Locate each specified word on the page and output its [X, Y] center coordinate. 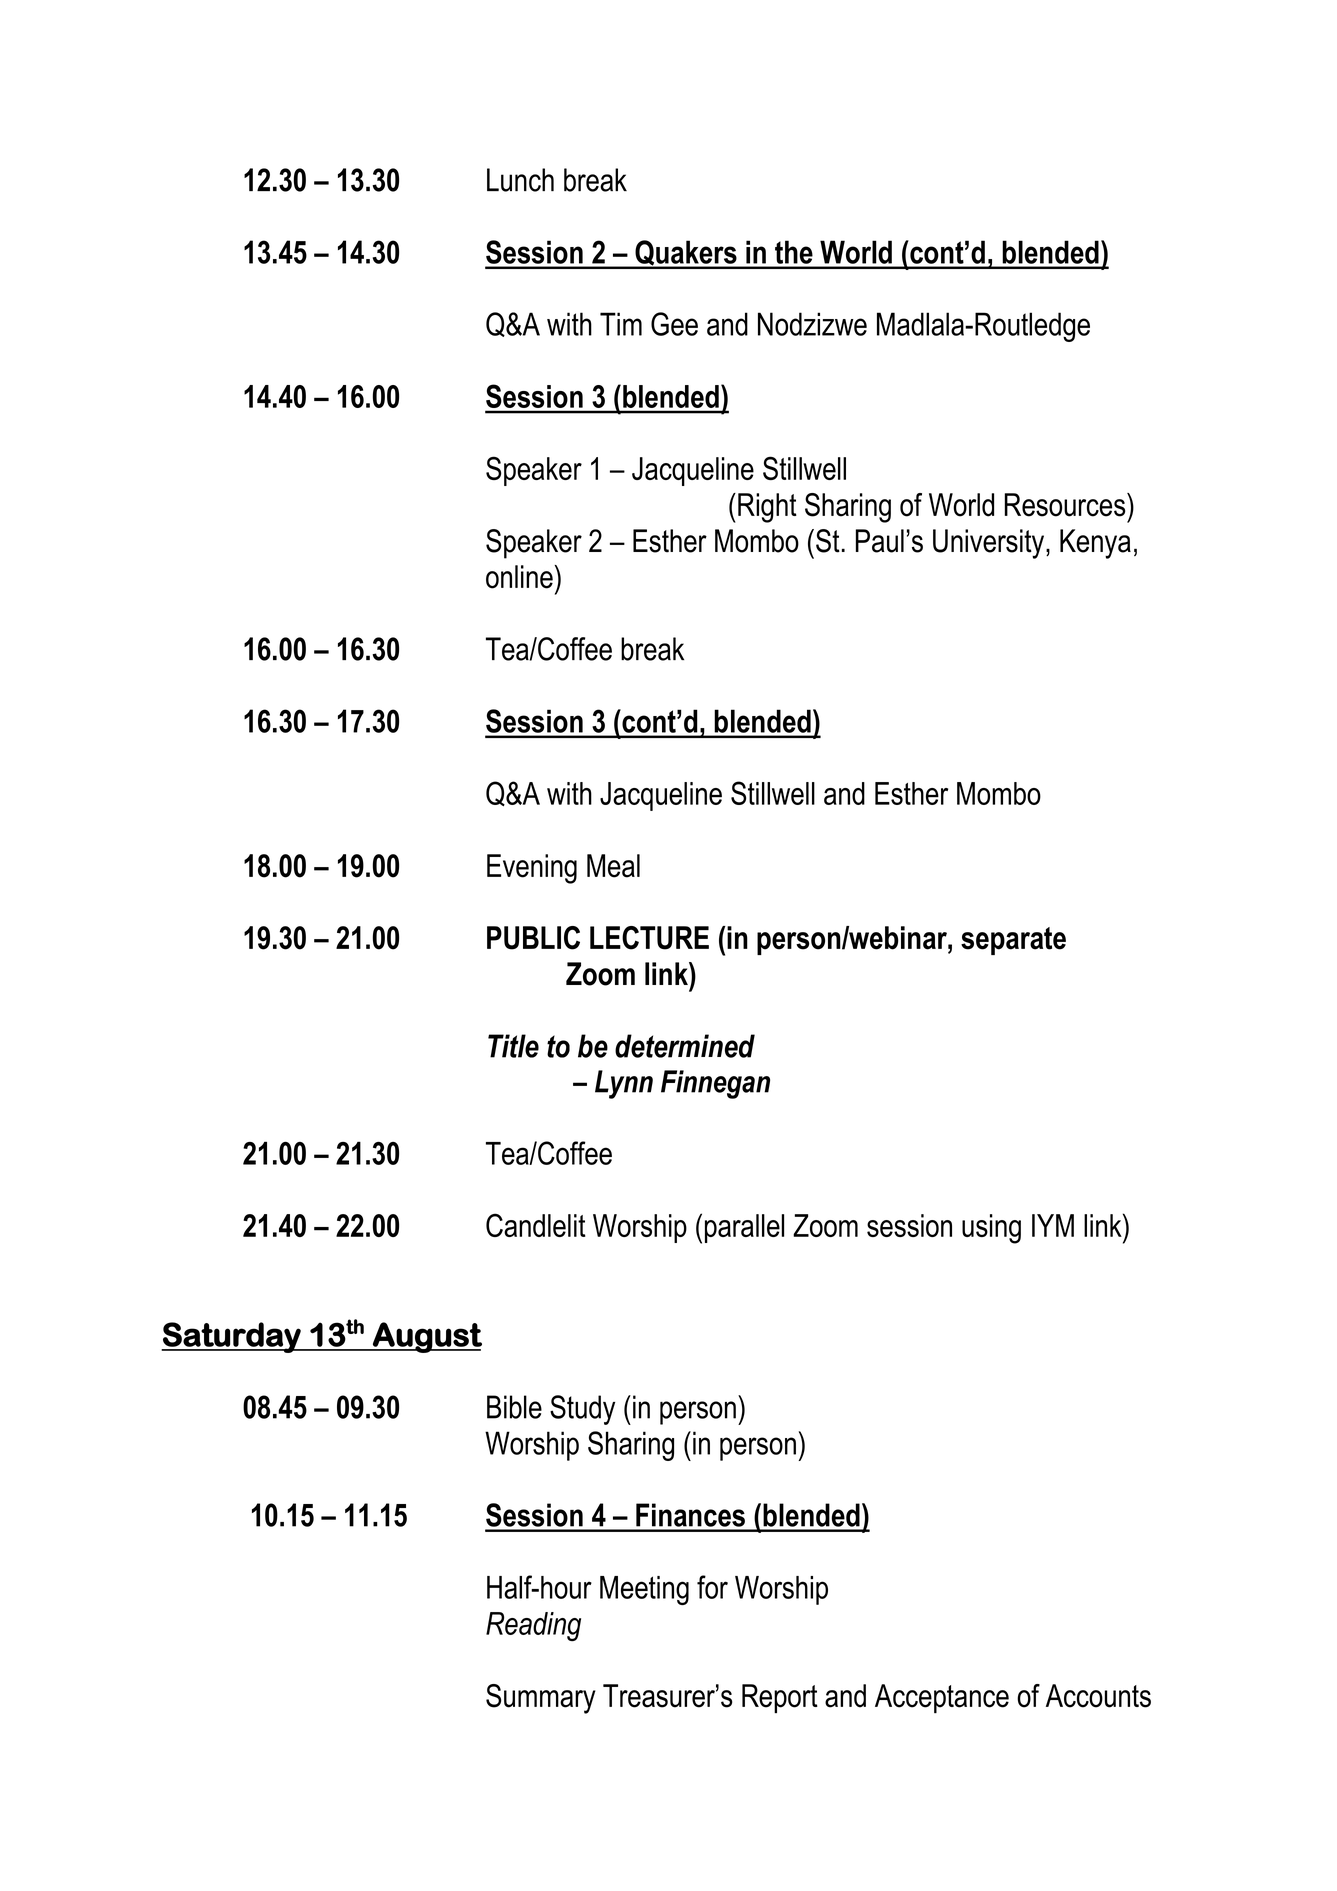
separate [1013, 941]
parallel [744, 1228]
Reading [533, 1626]
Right [767, 508]
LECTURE [649, 938]
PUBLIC [533, 938]
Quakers [686, 254]
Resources [1066, 505]
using [991, 1229]
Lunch [520, 180]
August [426, 1337]
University [990, 544]
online [519, 577]
